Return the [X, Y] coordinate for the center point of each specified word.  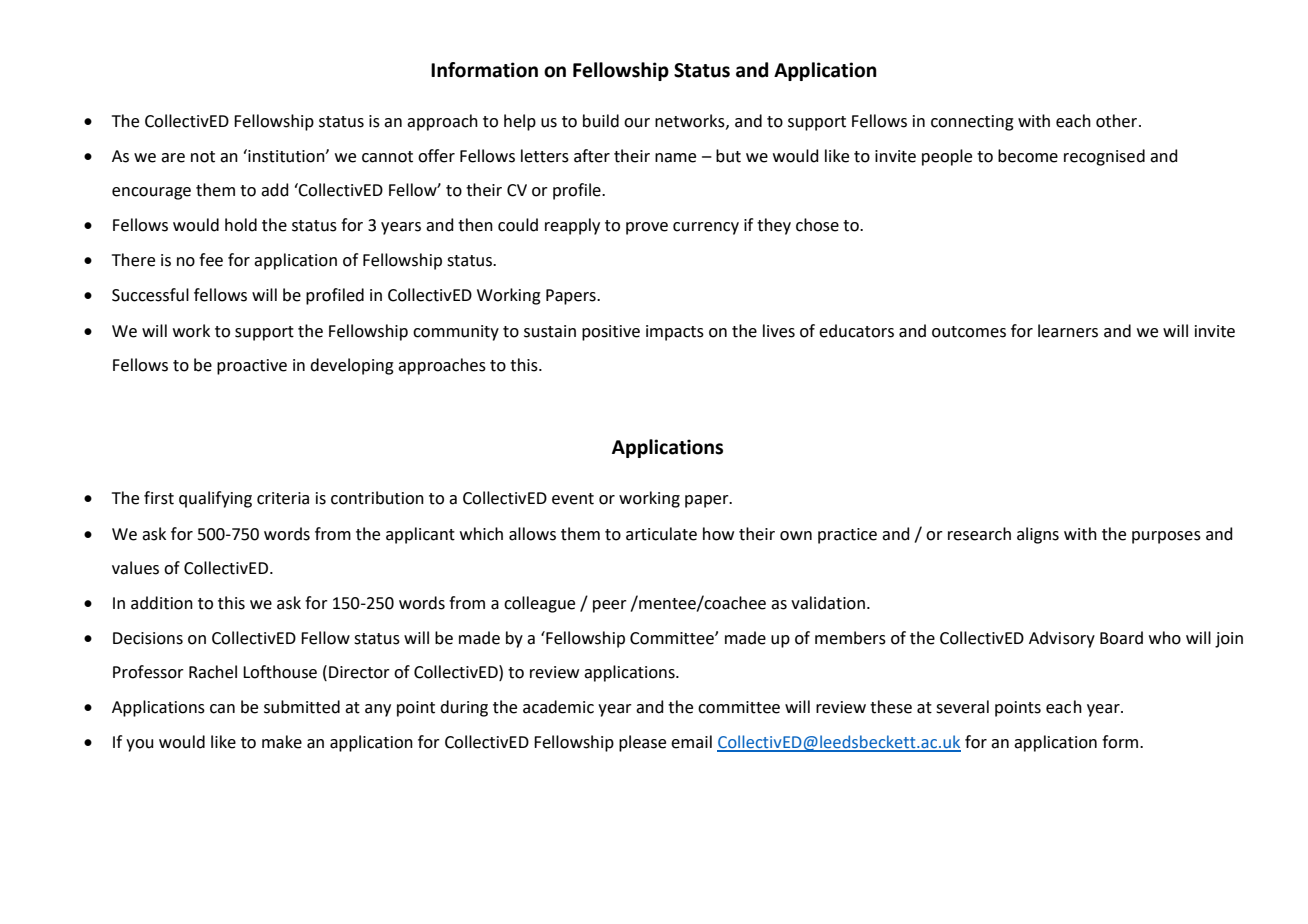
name [675, 158]
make [282, 742]
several [962, 707]
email [691, 742]
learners [1068, 331]
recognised [1104, 157]
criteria [283, 498]
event [573, 499]
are [173, 158]
